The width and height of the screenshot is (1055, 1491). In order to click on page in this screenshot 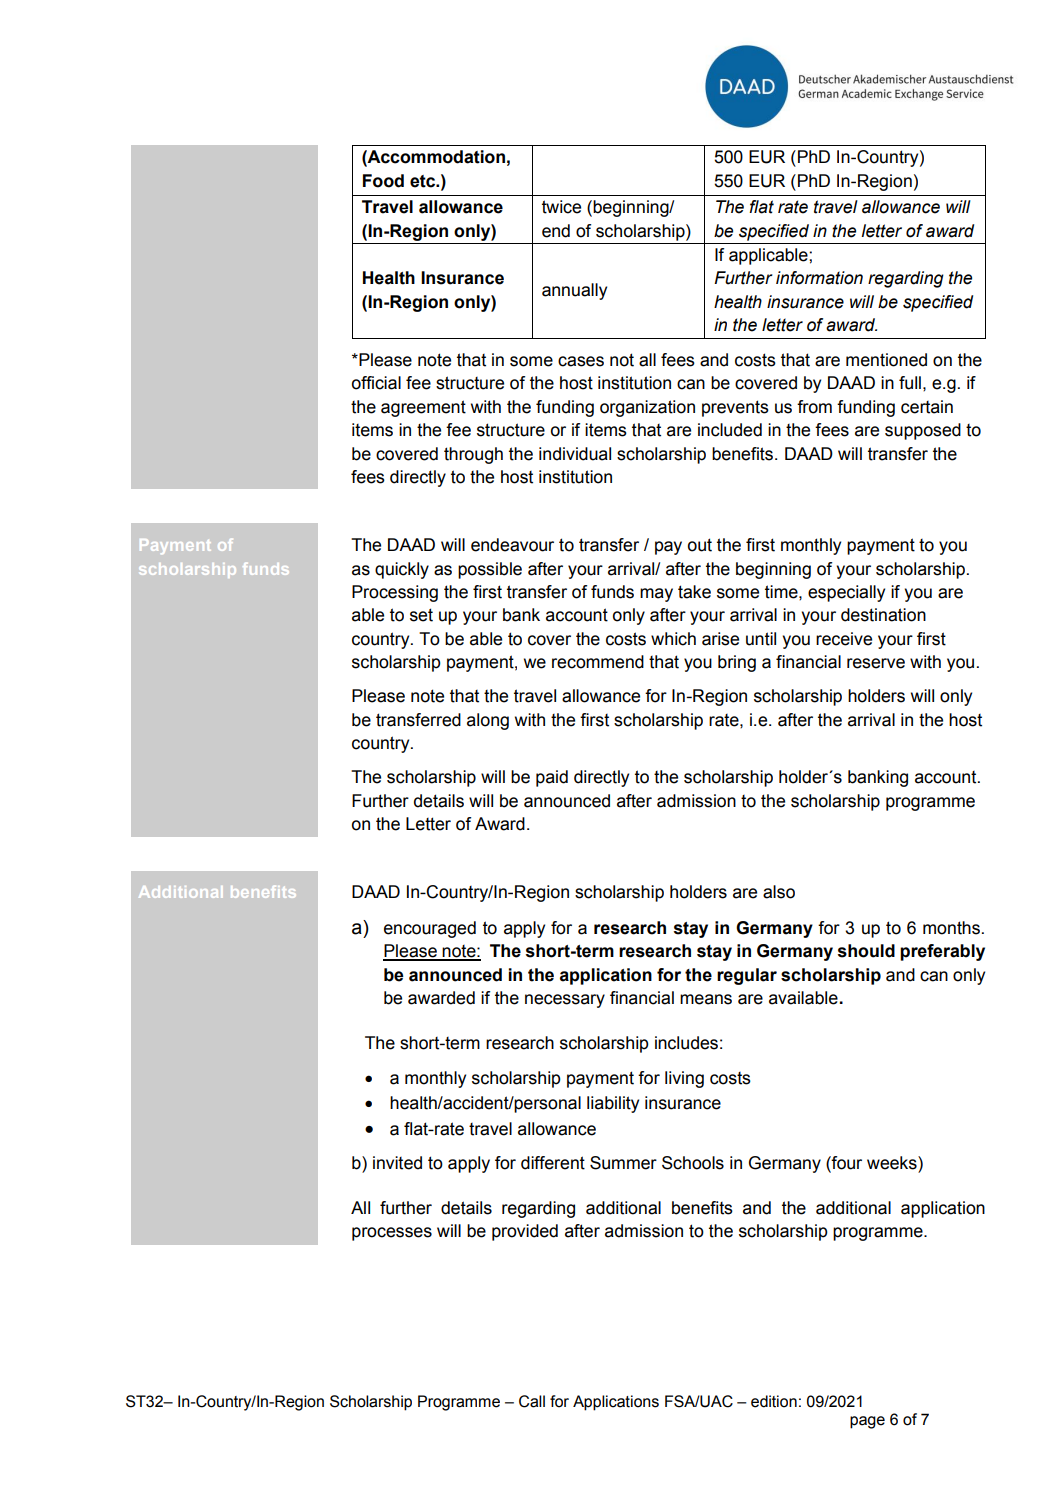, I will do `click(867, 1422)`.
